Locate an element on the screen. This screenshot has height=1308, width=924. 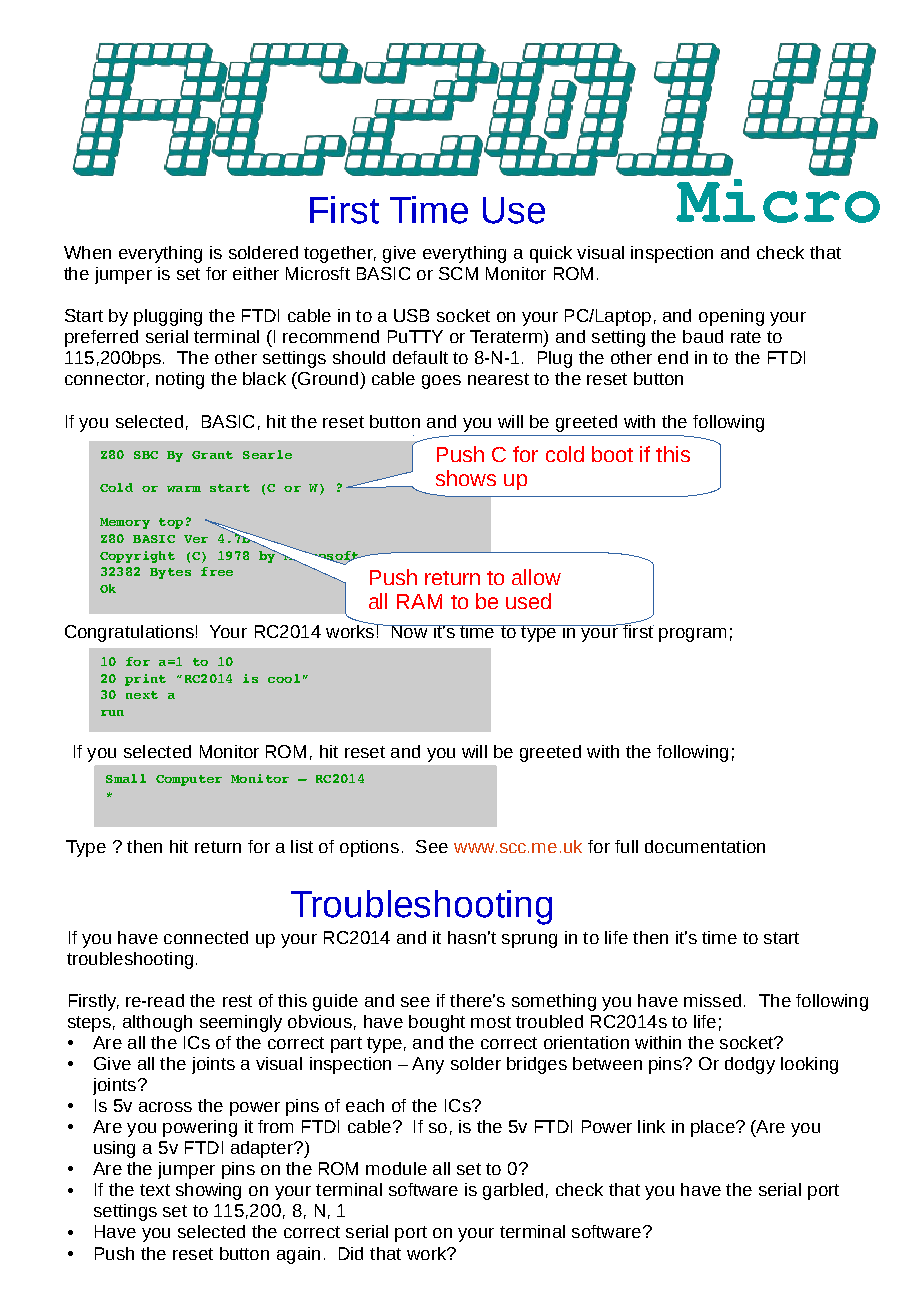
opening is located at coordinates (731, 317).
